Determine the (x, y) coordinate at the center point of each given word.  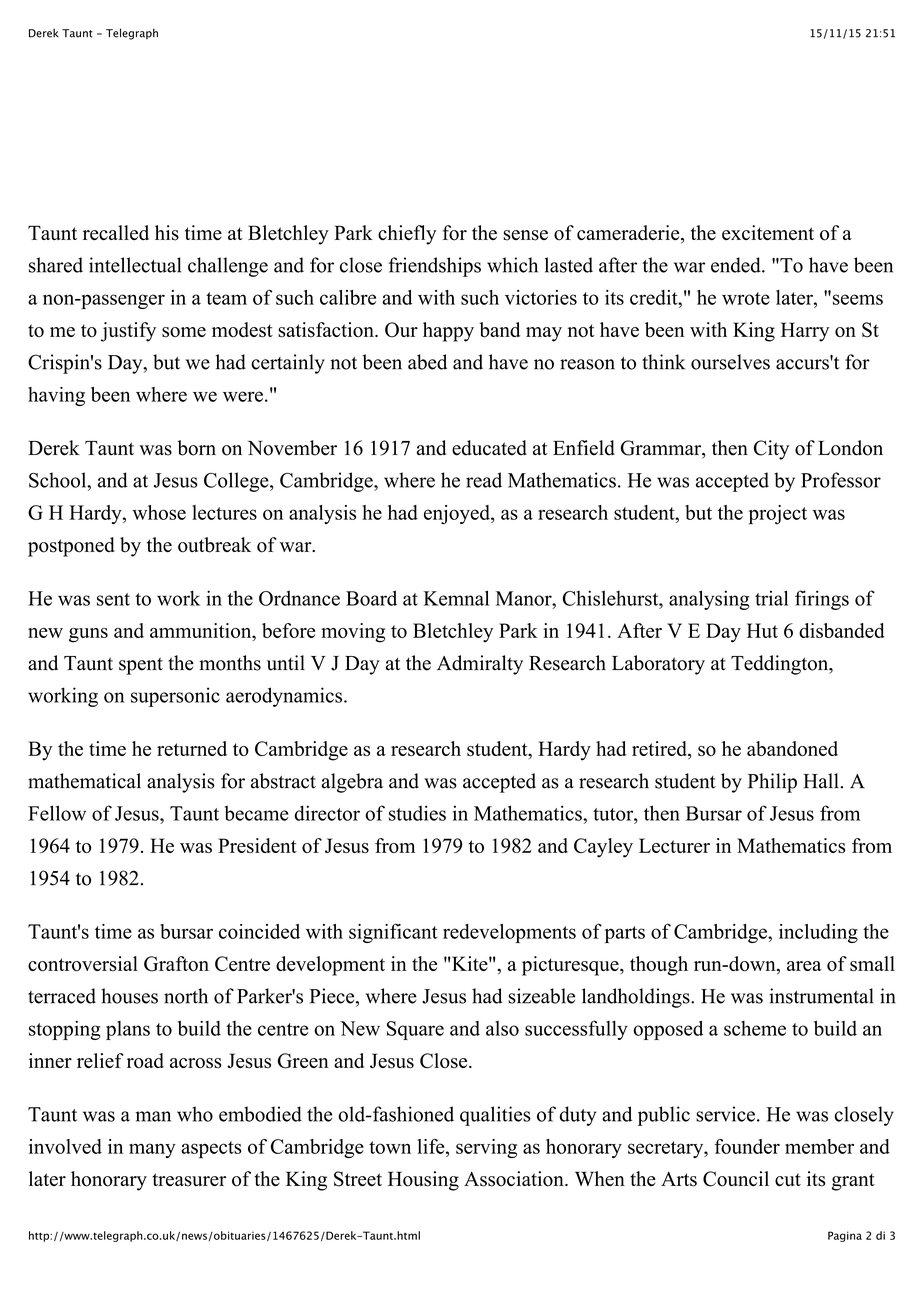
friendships (435, 267)
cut (788, 1180)
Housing (423, 1181)
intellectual (135, 265)
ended (737, 265)
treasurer (189, 1180)
